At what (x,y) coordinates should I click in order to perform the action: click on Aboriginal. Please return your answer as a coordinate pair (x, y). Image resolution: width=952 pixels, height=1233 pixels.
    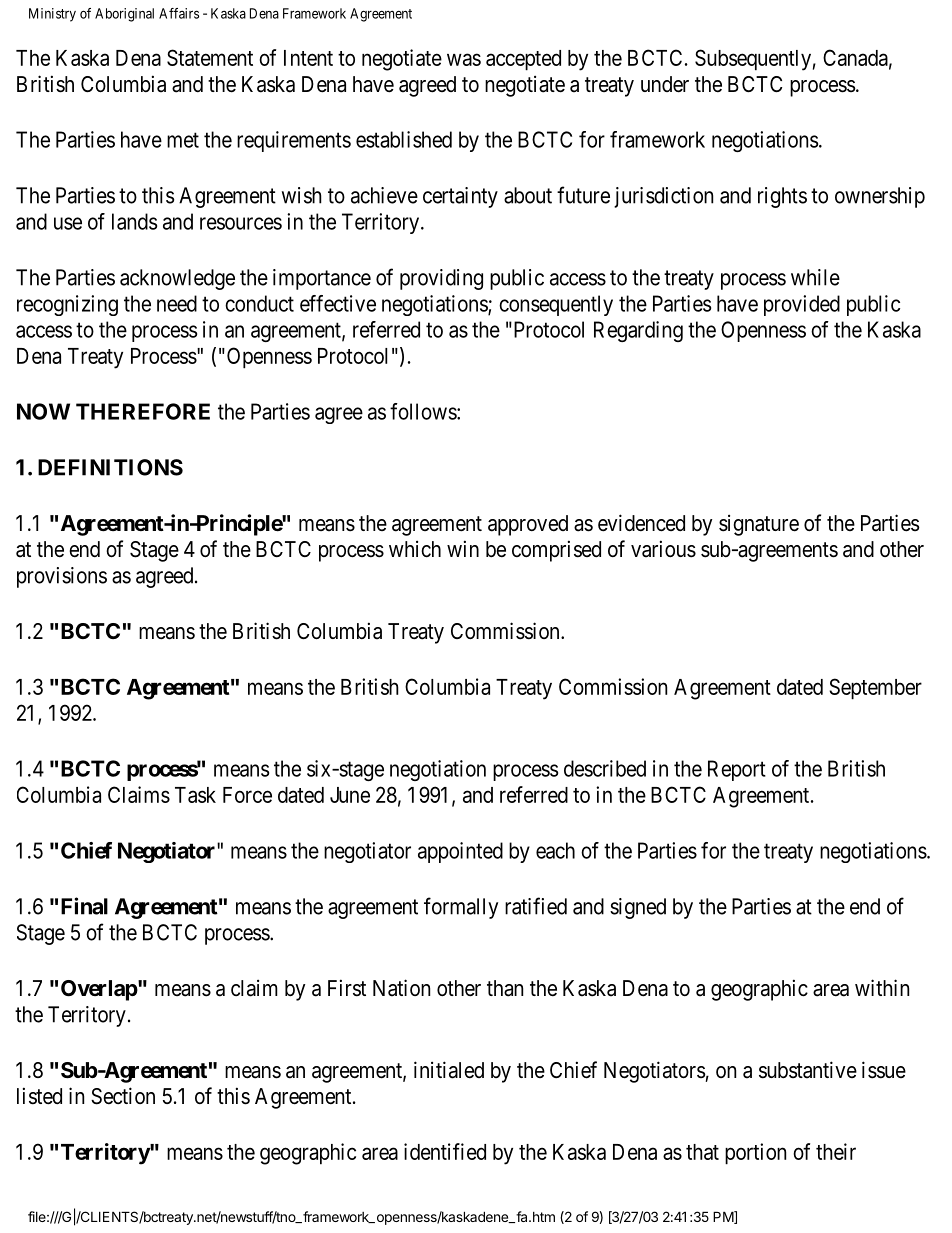
    Looking at the image, I should click on (124, 15).
